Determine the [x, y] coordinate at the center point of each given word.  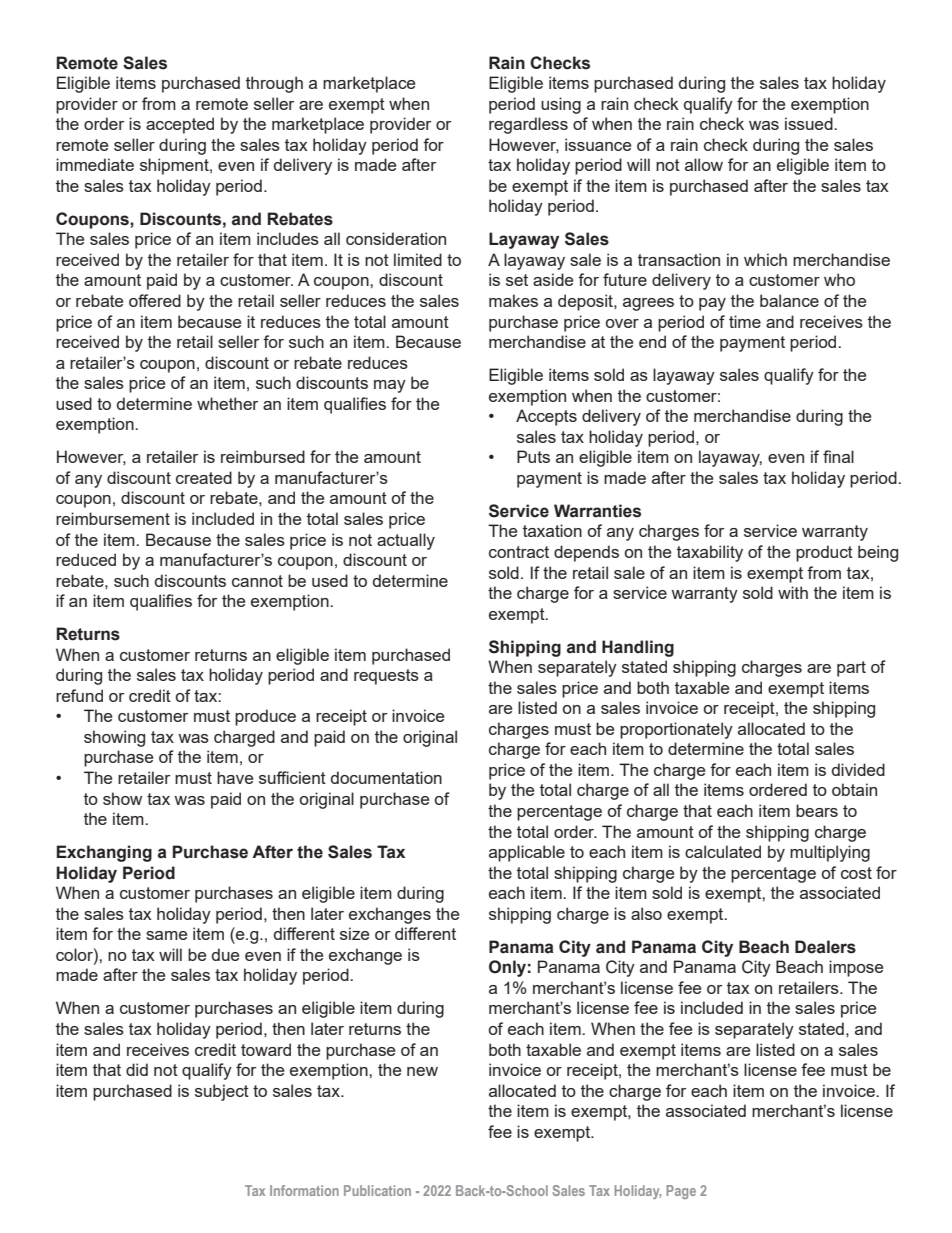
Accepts [546, 417]
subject [222, 1092]
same [166, 935]
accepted [180, 125]
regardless [528, 125]
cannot [257, 581]
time [745, 321]
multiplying [830, 853]
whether [227, 403]
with [793, 592]
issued [810, 123]
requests [386, 677]
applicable [527, 853]
